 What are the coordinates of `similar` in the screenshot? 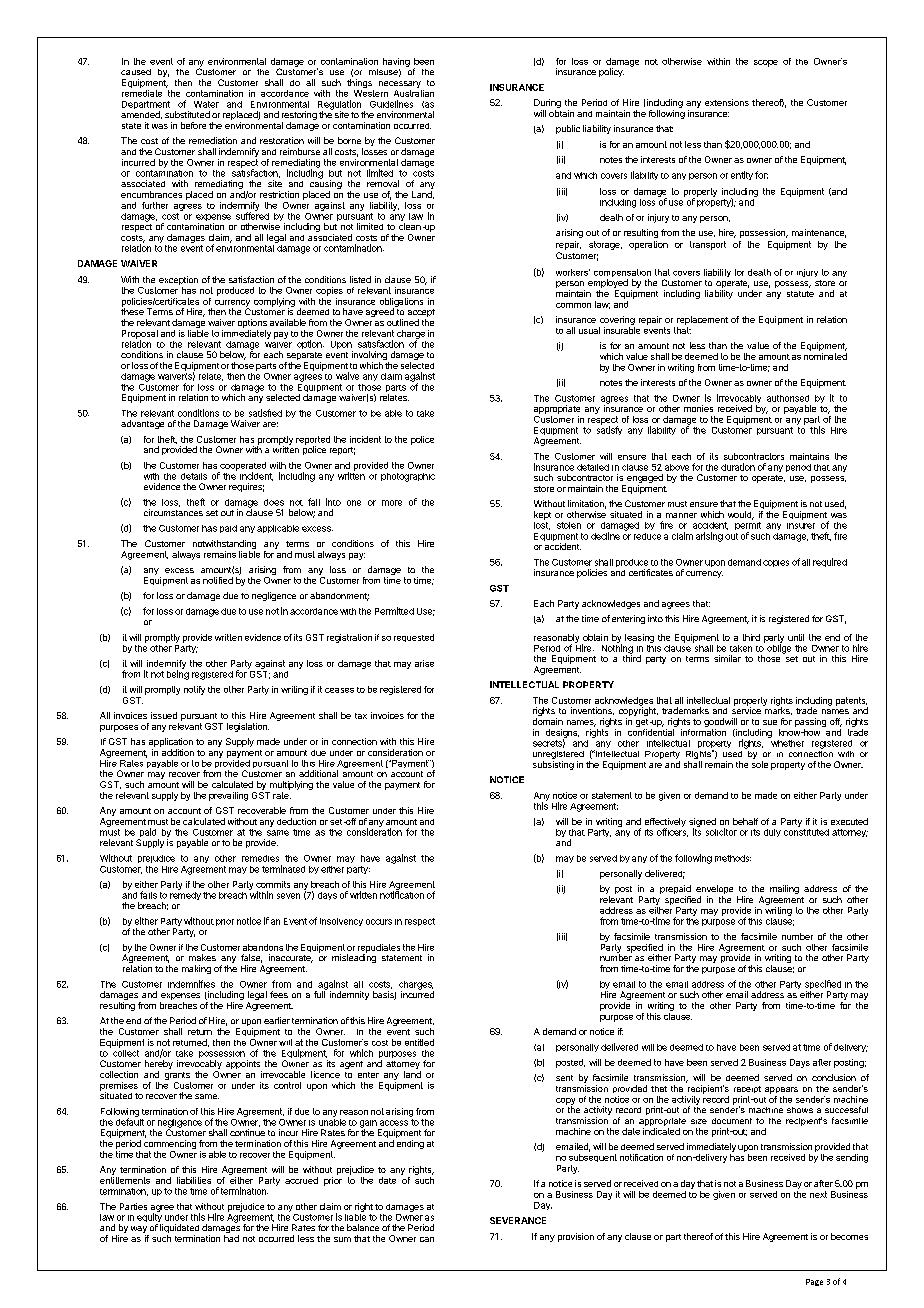 It's located at (727, 658).
